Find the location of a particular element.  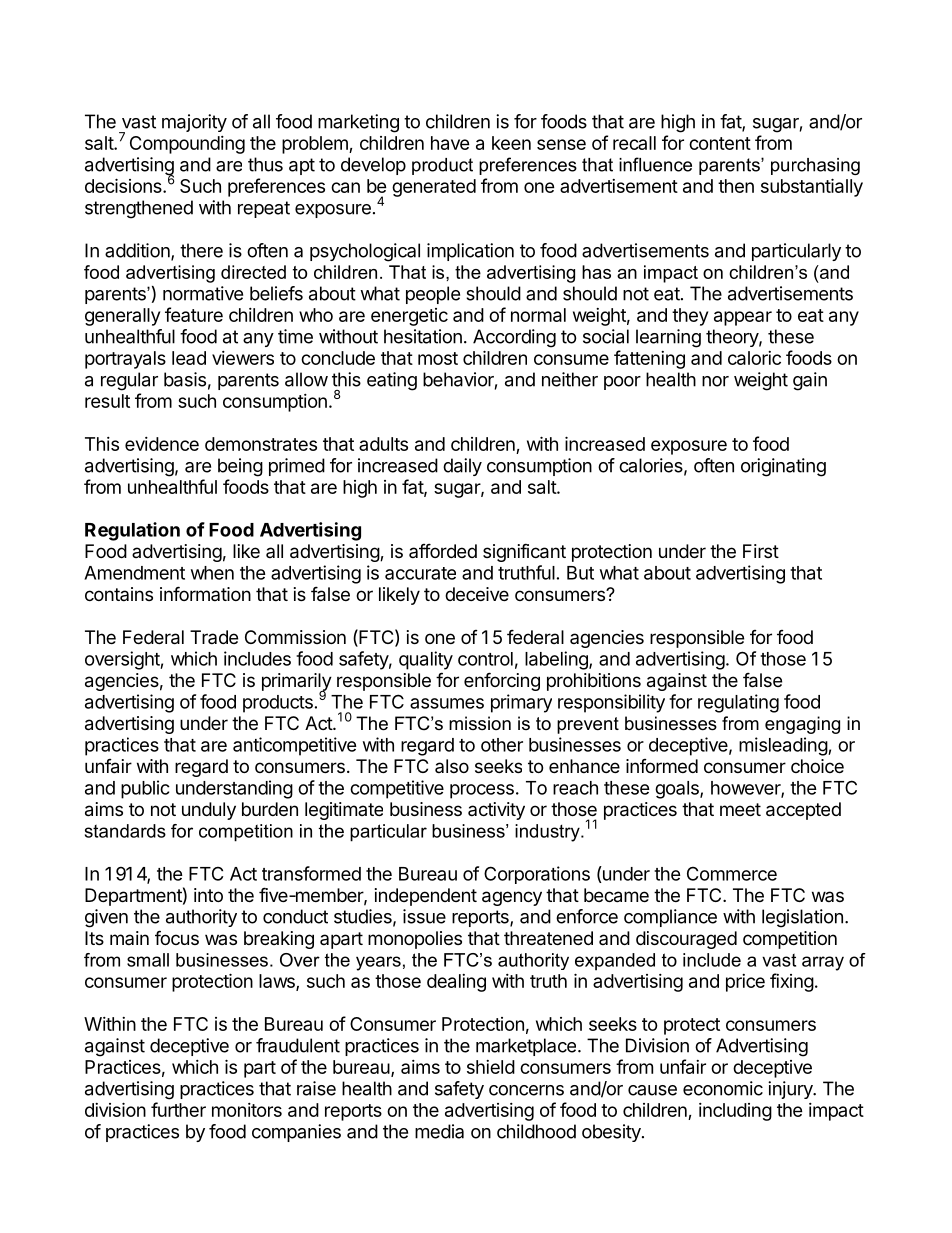

regulating is located at coordinates (738, 703).
